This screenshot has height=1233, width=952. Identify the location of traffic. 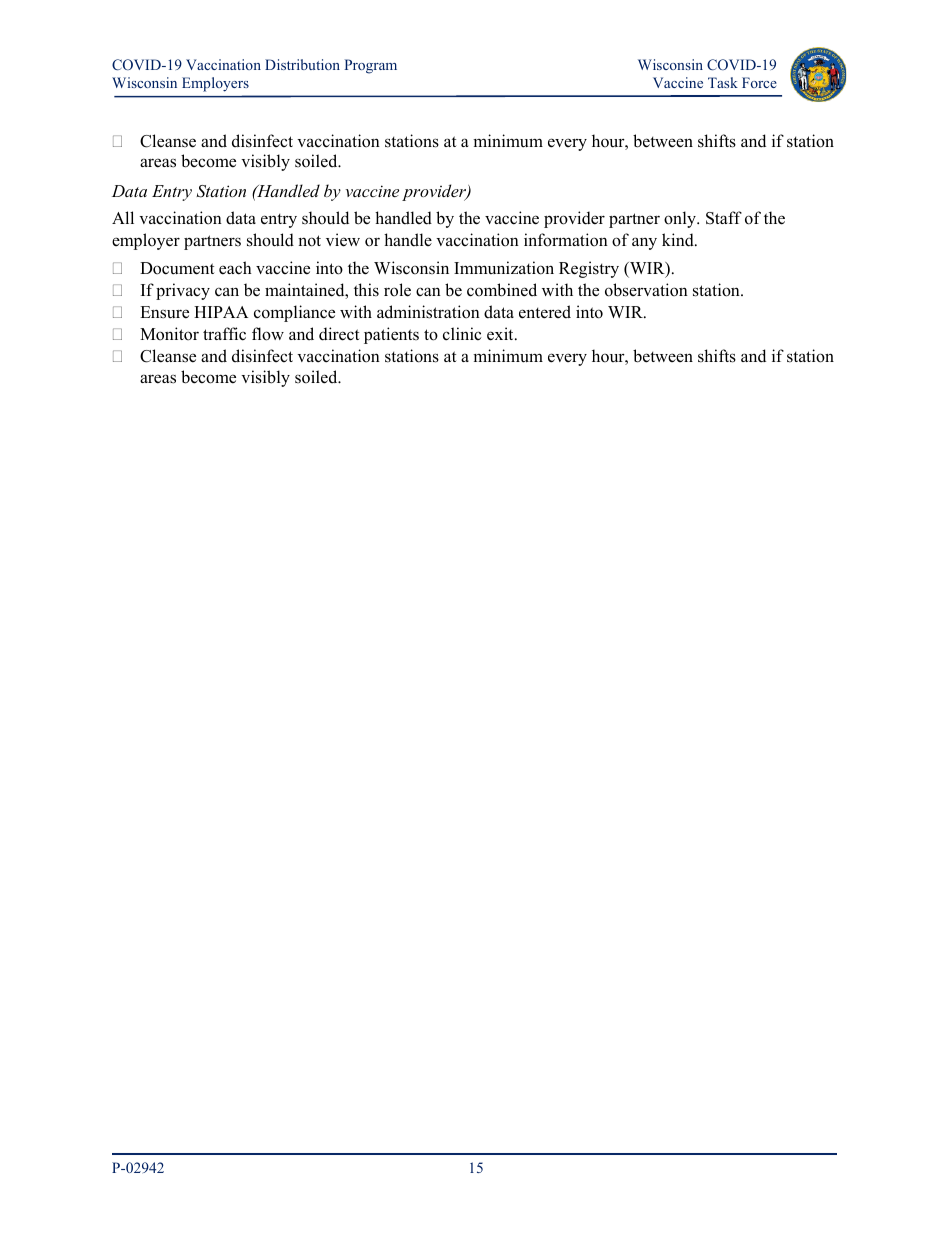
(224, 334).
